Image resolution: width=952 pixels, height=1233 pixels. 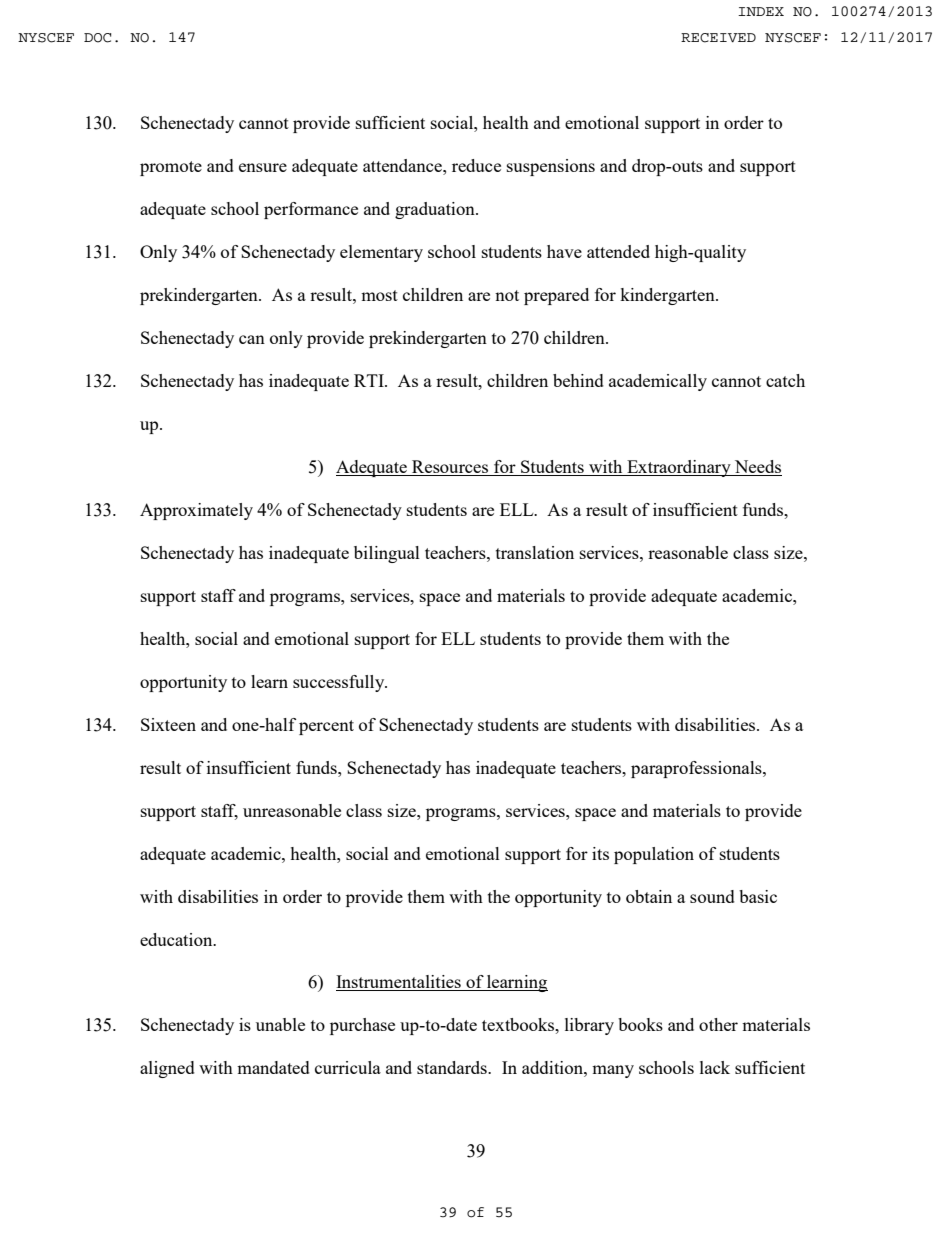 I want to click on DOC, so click(x=97, y=38).
